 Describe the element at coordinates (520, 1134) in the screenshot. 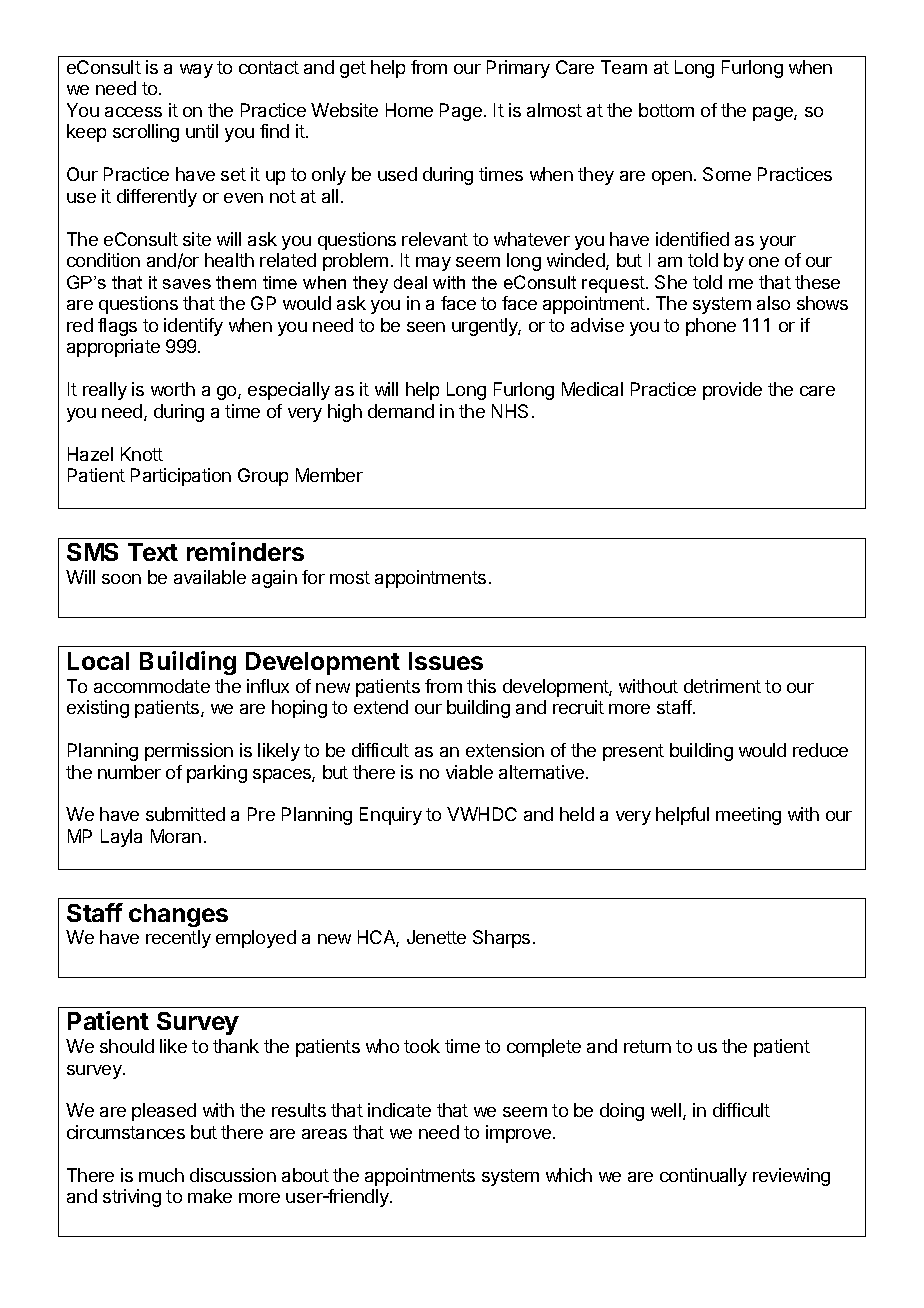

I see `improve` at that location.
